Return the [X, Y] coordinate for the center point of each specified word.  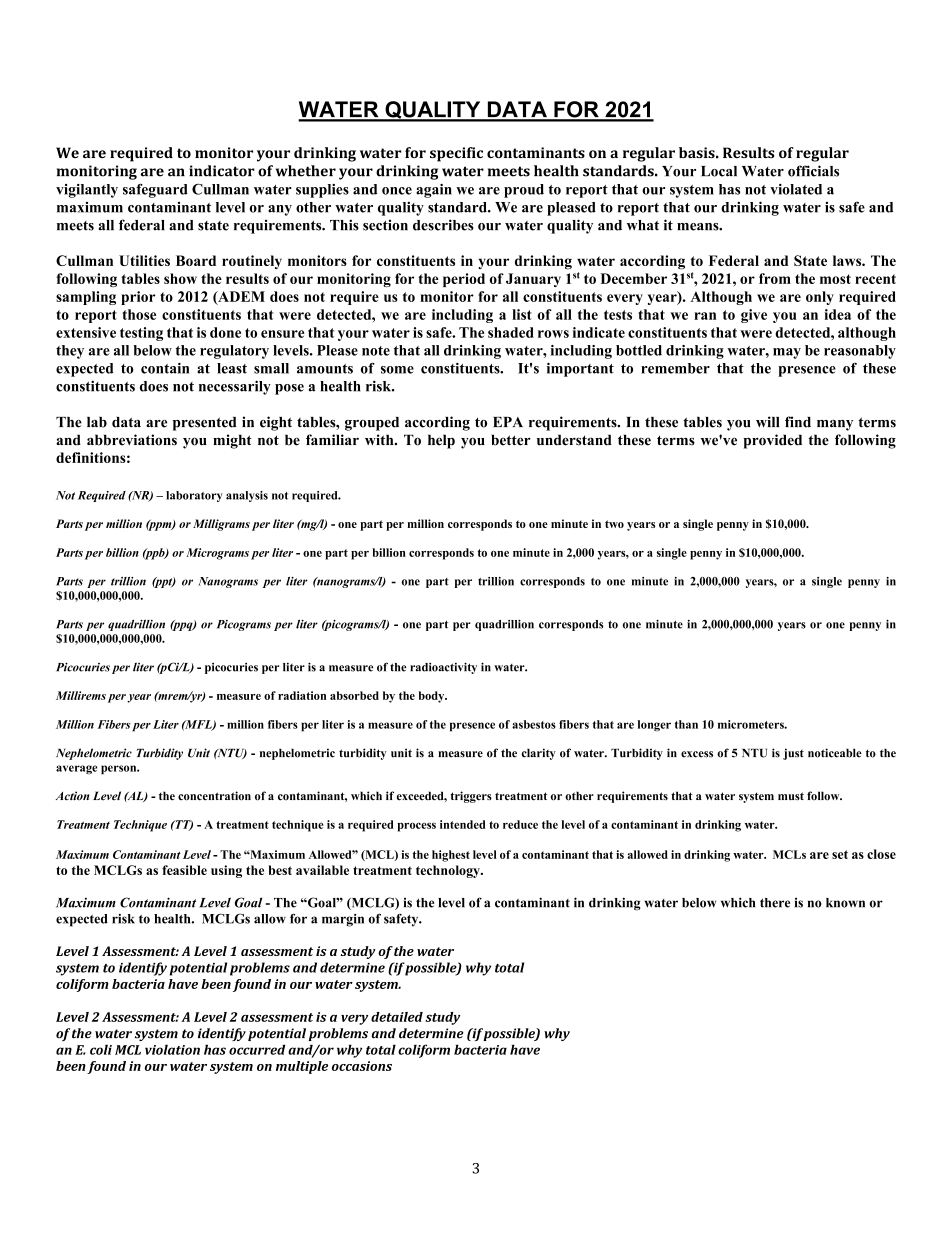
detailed [397, 1017]
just [793, 754]
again [434, 191]
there [775, 903]
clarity [538, 754]
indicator [222, 171]
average [76, 769]
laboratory [194, 496]
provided [773, 441]
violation [172, 1049]
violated [796, 189]
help [441, 441]
